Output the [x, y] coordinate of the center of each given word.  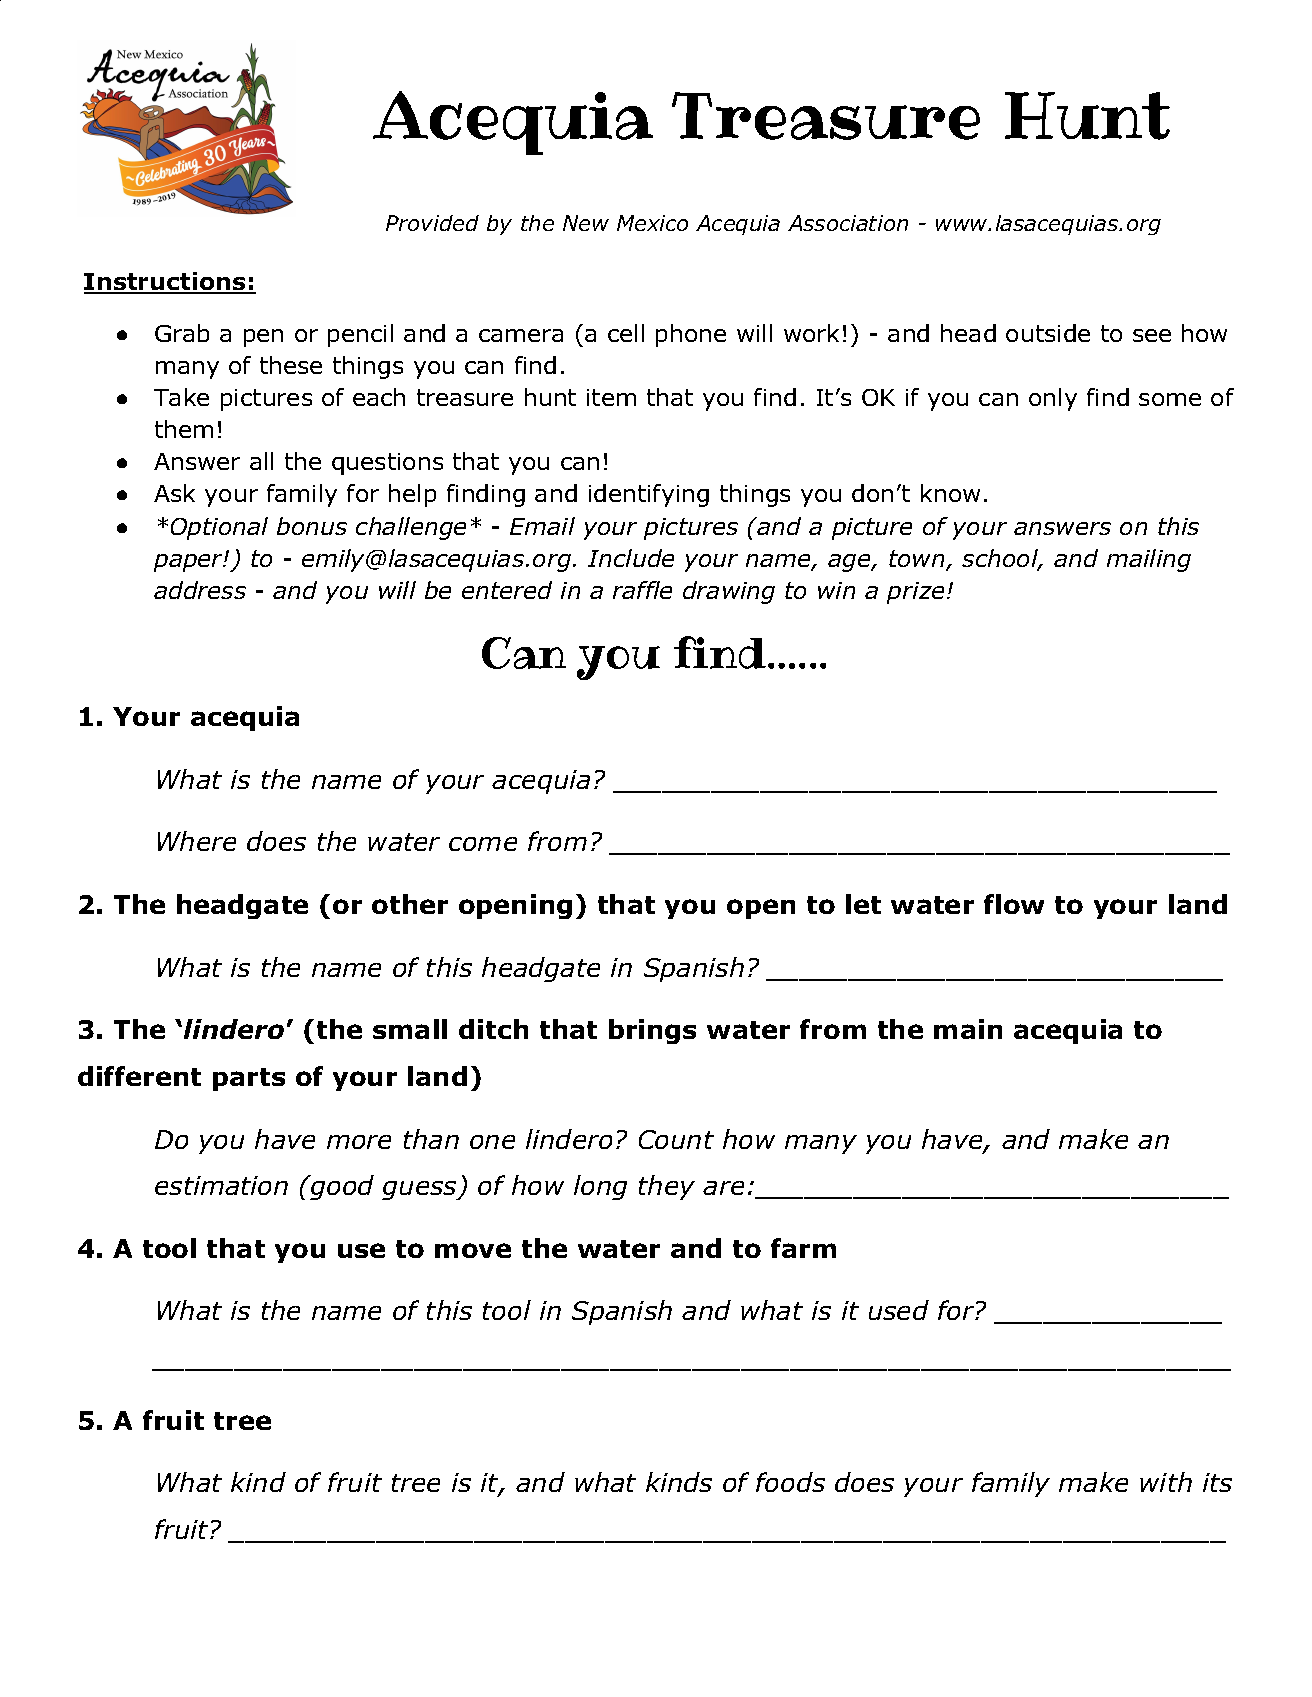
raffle [642, 590]
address [200, 590]
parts [249, 1079]
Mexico [652, 223]
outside [1048, 333]
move [473, 1250]
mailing [1149, 560]
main [968, 1029]
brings [652, 1031]
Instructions [166, 283]
